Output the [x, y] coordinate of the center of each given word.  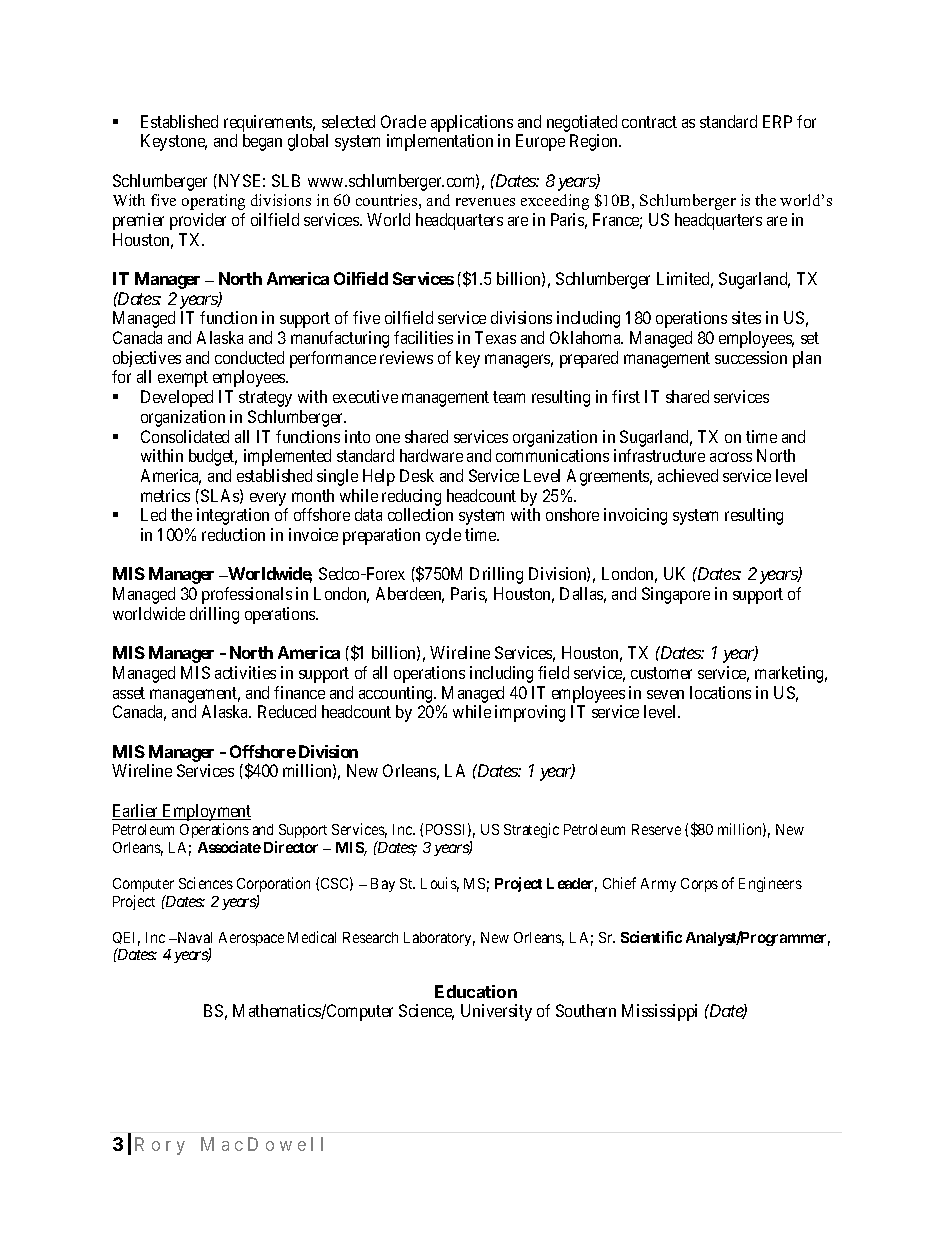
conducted [249, 357]
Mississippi [659, 1012]
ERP [777, 121]
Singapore [676, 595]
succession [751, 357]
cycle [443, 536]
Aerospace [251, 939]
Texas [495, 337]
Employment [206, 812]
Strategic [531, 830]
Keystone [174, 142]
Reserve [656, 829]
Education [476, 991]
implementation [440, 142]
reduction [233, 534]
